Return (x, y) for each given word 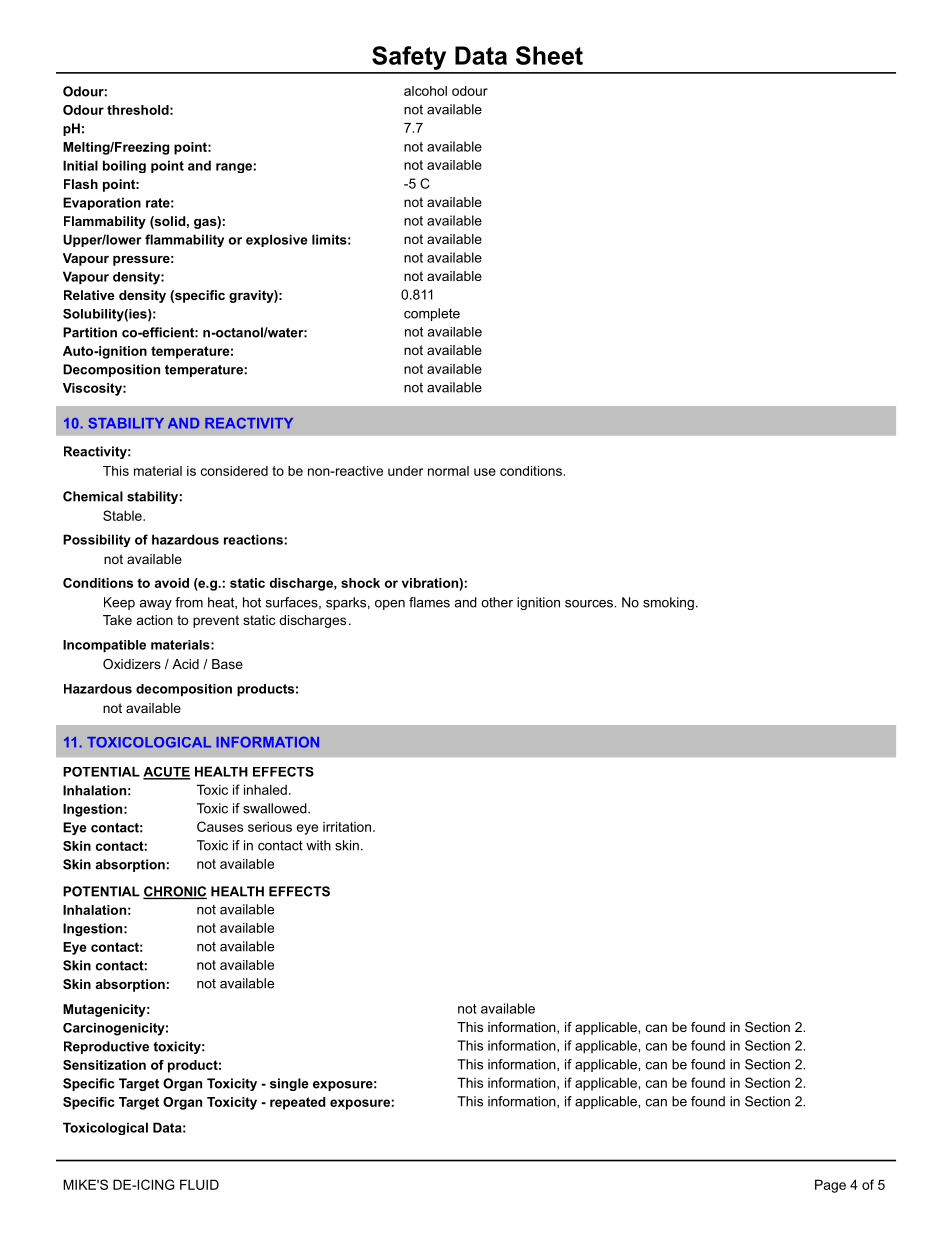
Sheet (549, 55)
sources (590, 604)
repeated (298, 1103)
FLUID (199, 1184)
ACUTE (167, 773)
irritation (348, 826)
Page (830, 1186)
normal (448, 471)
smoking (668, 603)
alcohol (425, 91)
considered (234, 471)
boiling (124, 166)
